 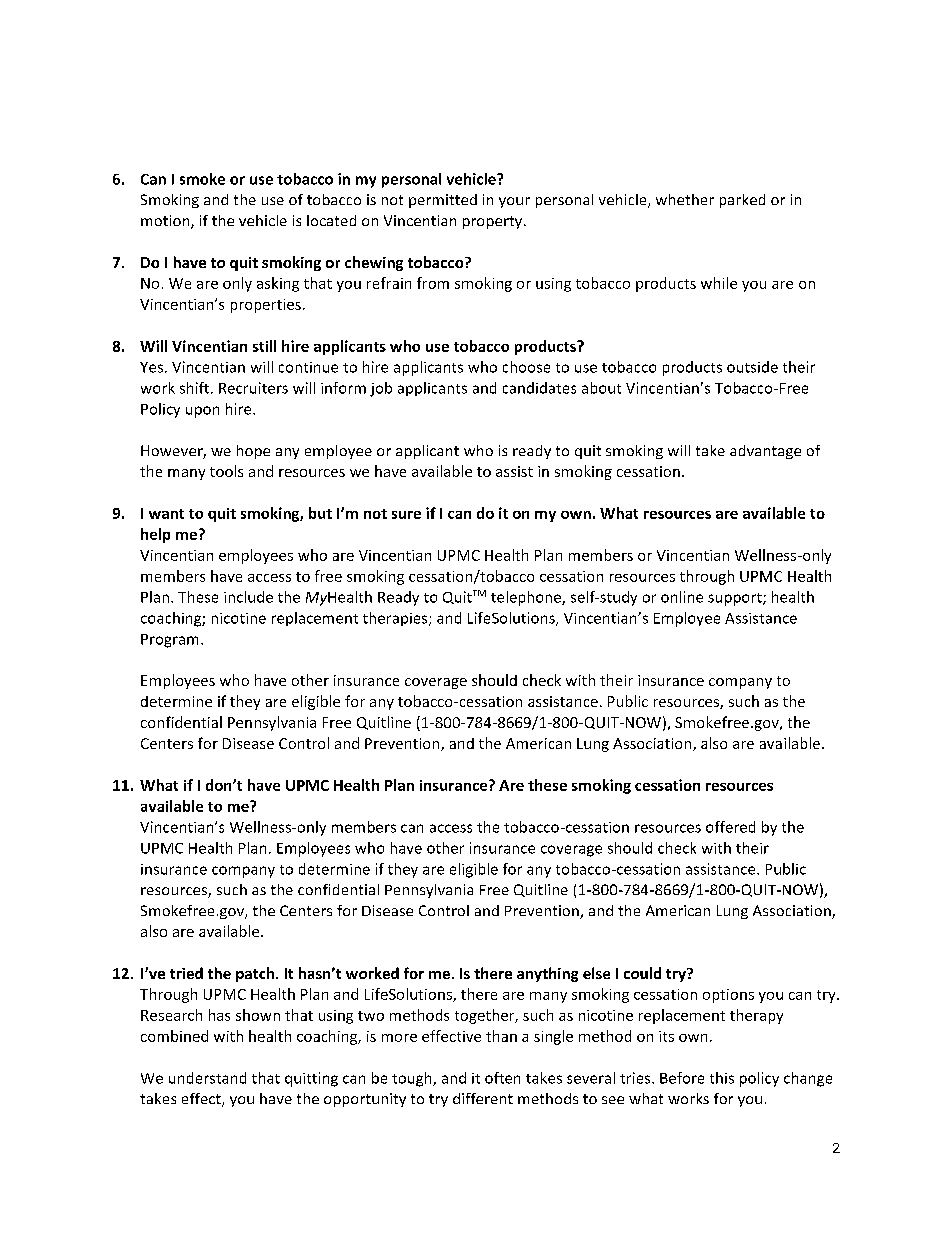 I want to click on Program, so click(x=169, y=641).
